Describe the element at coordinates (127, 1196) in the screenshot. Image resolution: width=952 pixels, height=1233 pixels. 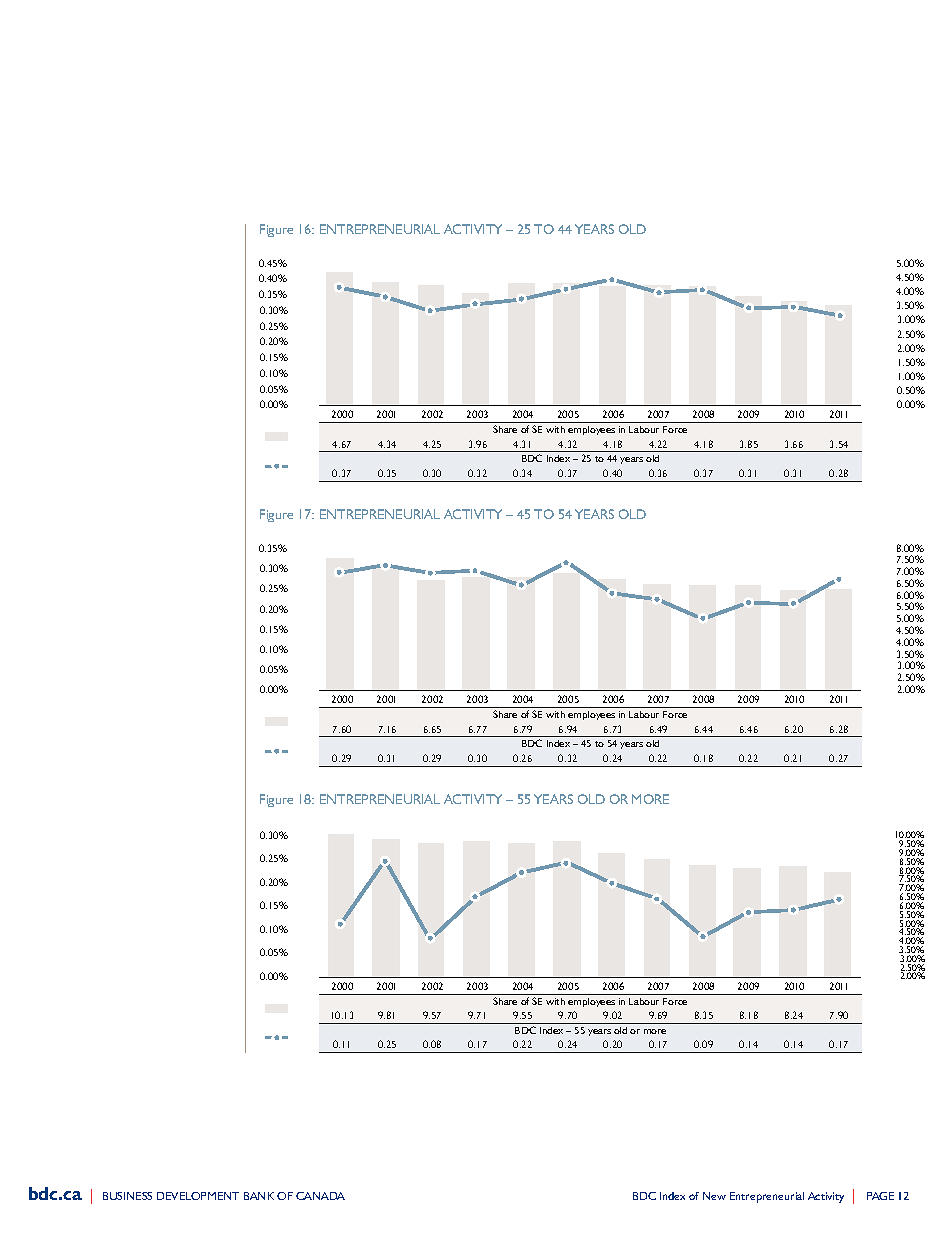
I see `BUSINESS` at that location.
